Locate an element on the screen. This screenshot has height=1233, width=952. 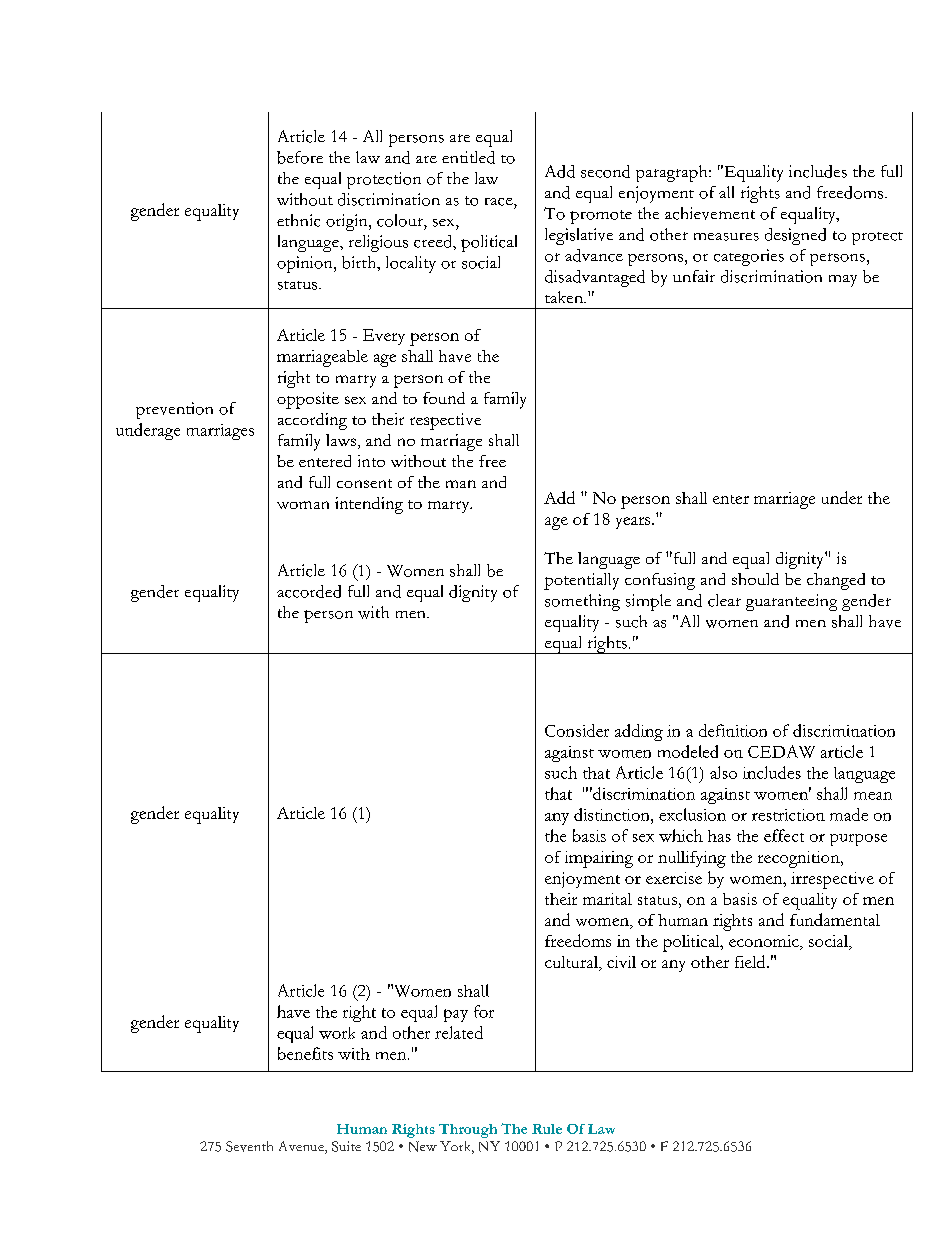
years is located at coordinates (634, 523).
